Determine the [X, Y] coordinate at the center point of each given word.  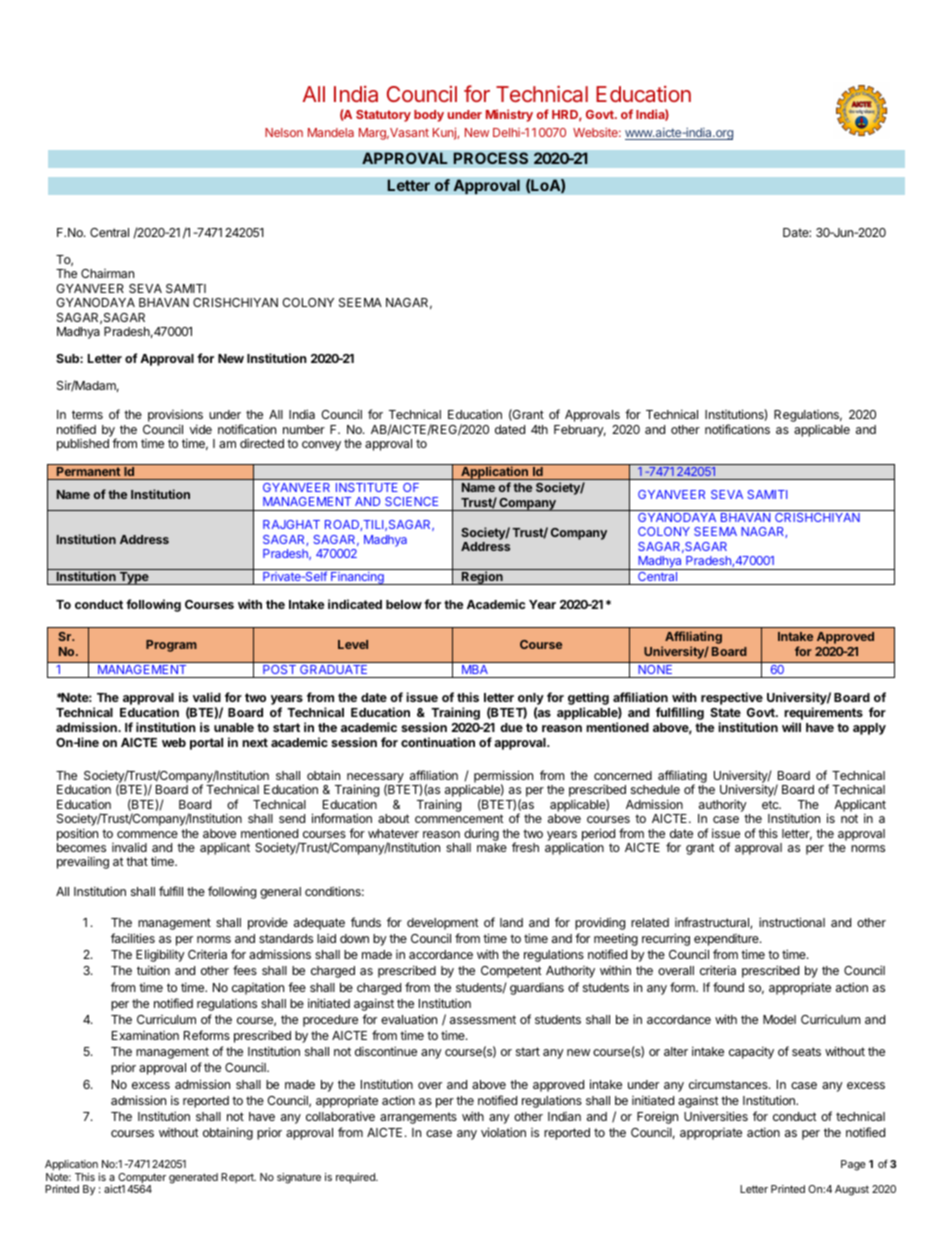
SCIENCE [411, 501]
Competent [511, 972]
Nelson [284, 132]
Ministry [509, 115]
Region [482, 578]
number [304, 429]
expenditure [727, 940]
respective [732, 698]
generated [193, 1178]
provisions [175, 417]
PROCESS [490, 158]
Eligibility [160, 955]
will [791, 727]
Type [134, 578]
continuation [438, 742]
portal [206, 744]
